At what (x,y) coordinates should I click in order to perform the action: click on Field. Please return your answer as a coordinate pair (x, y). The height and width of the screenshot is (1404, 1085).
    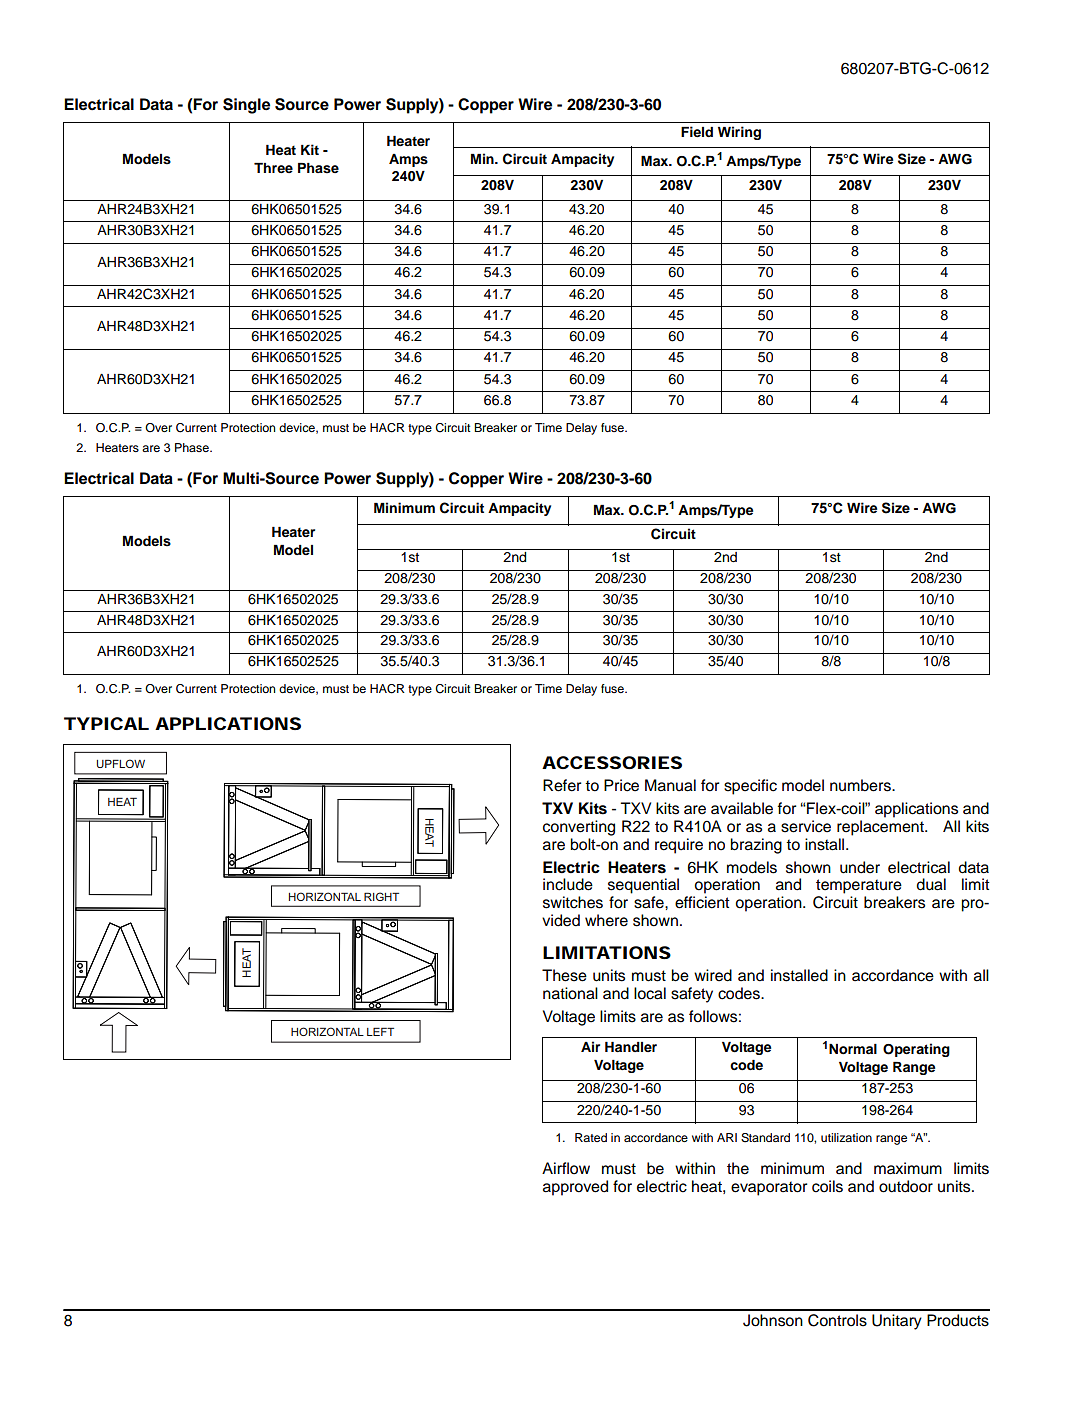
    Looking at the image, I should click on (697, 131).
